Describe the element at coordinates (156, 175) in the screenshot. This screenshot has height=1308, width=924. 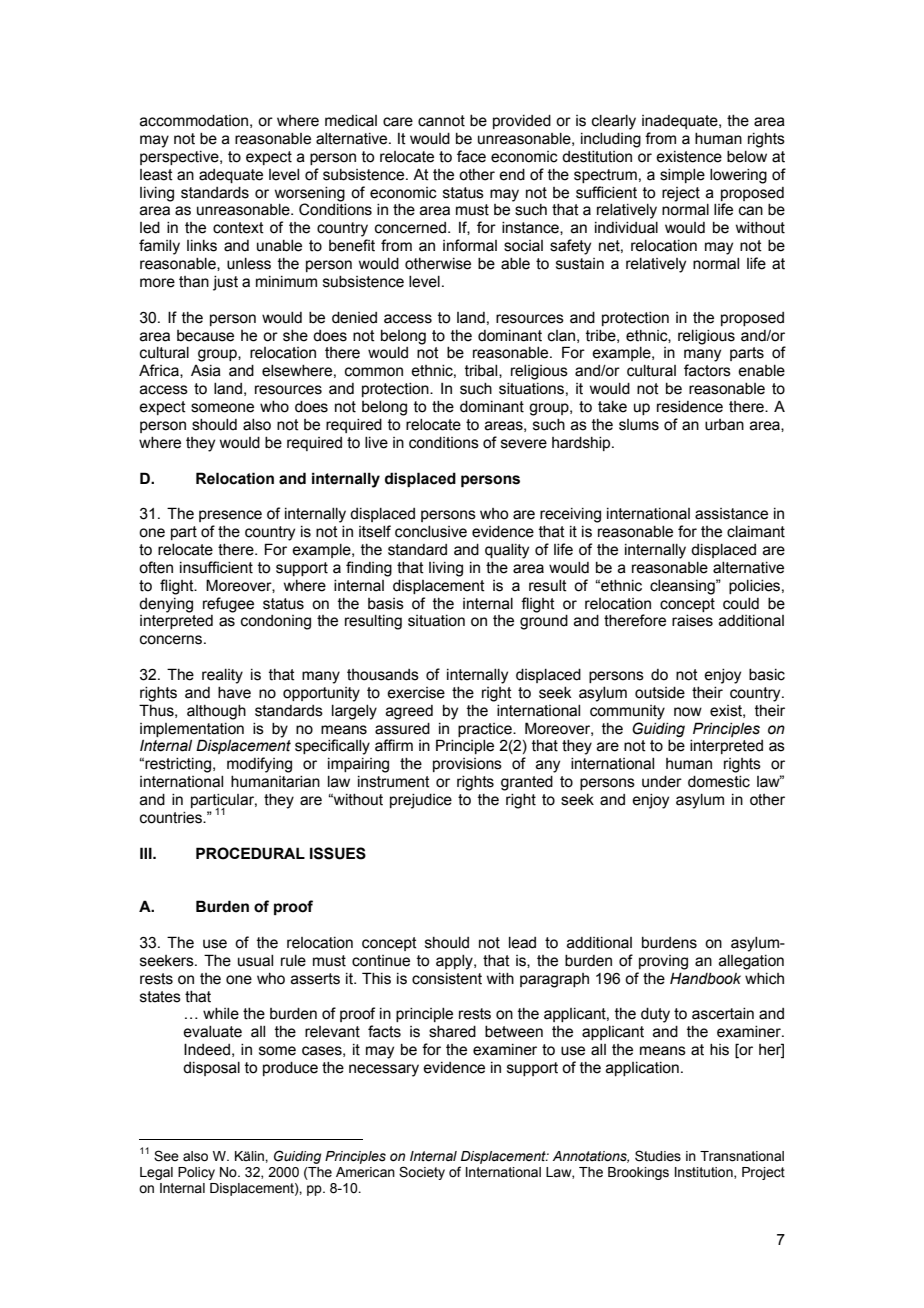
I see `least` at that location.
